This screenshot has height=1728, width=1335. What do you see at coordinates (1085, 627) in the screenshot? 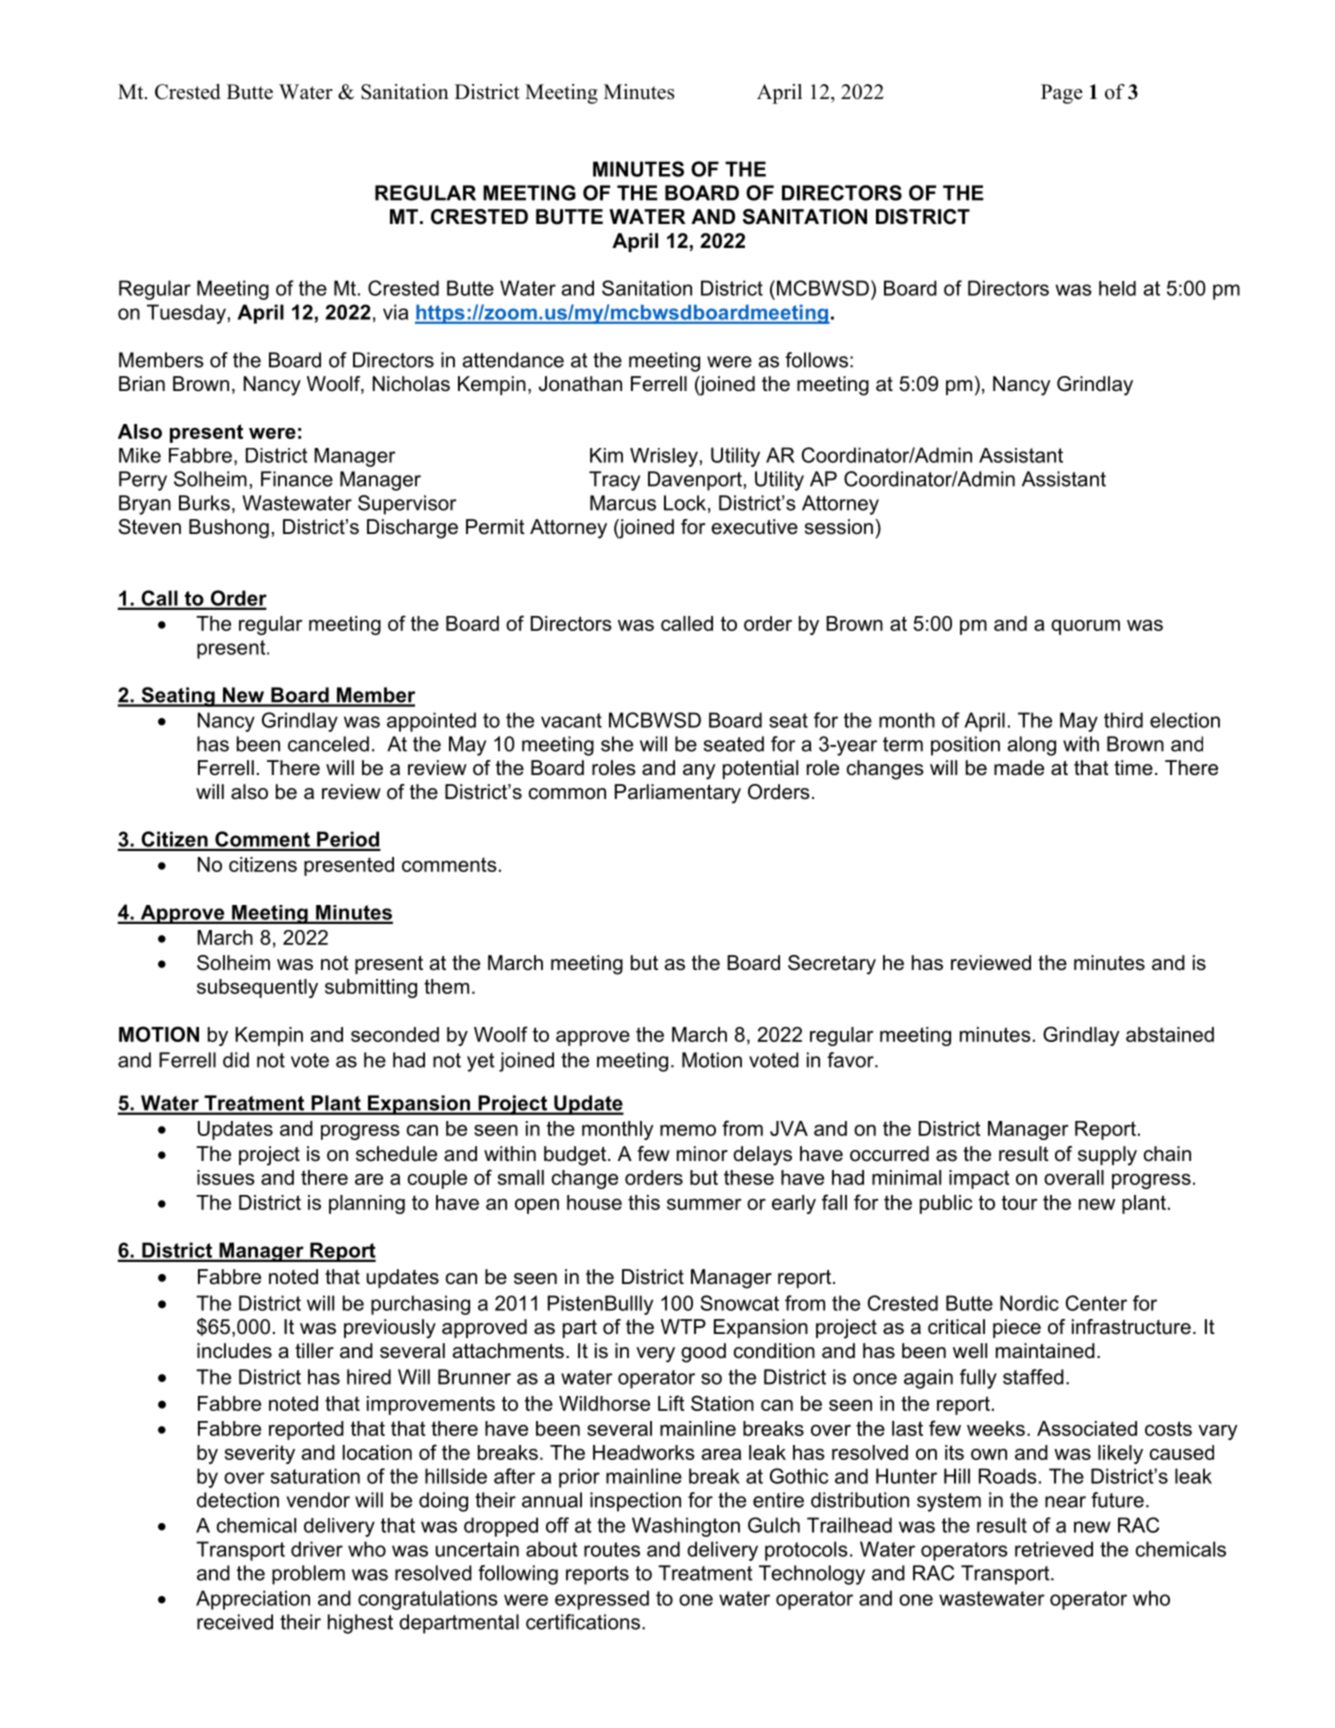
I see `quorum` at bounding box center [1085, 627].
